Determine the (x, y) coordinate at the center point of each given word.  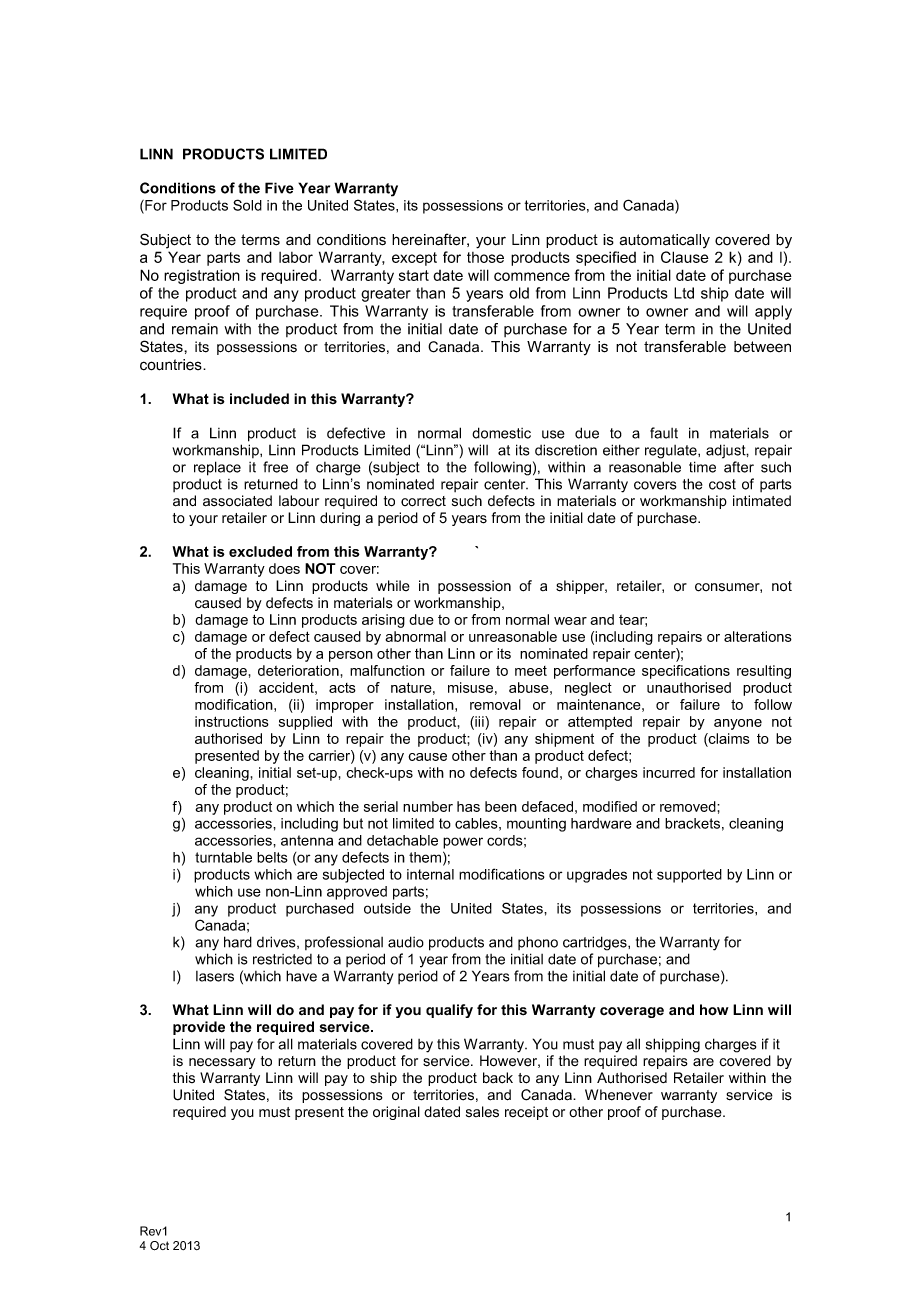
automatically (665, 241)
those (485, 257)
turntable (223, 857)
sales (482, 1112)
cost (722, 484)
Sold (247, 205)
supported (689, 876)
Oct (159, 1246)
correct (423, 501)
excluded (260, 551)
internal (430, 874)
